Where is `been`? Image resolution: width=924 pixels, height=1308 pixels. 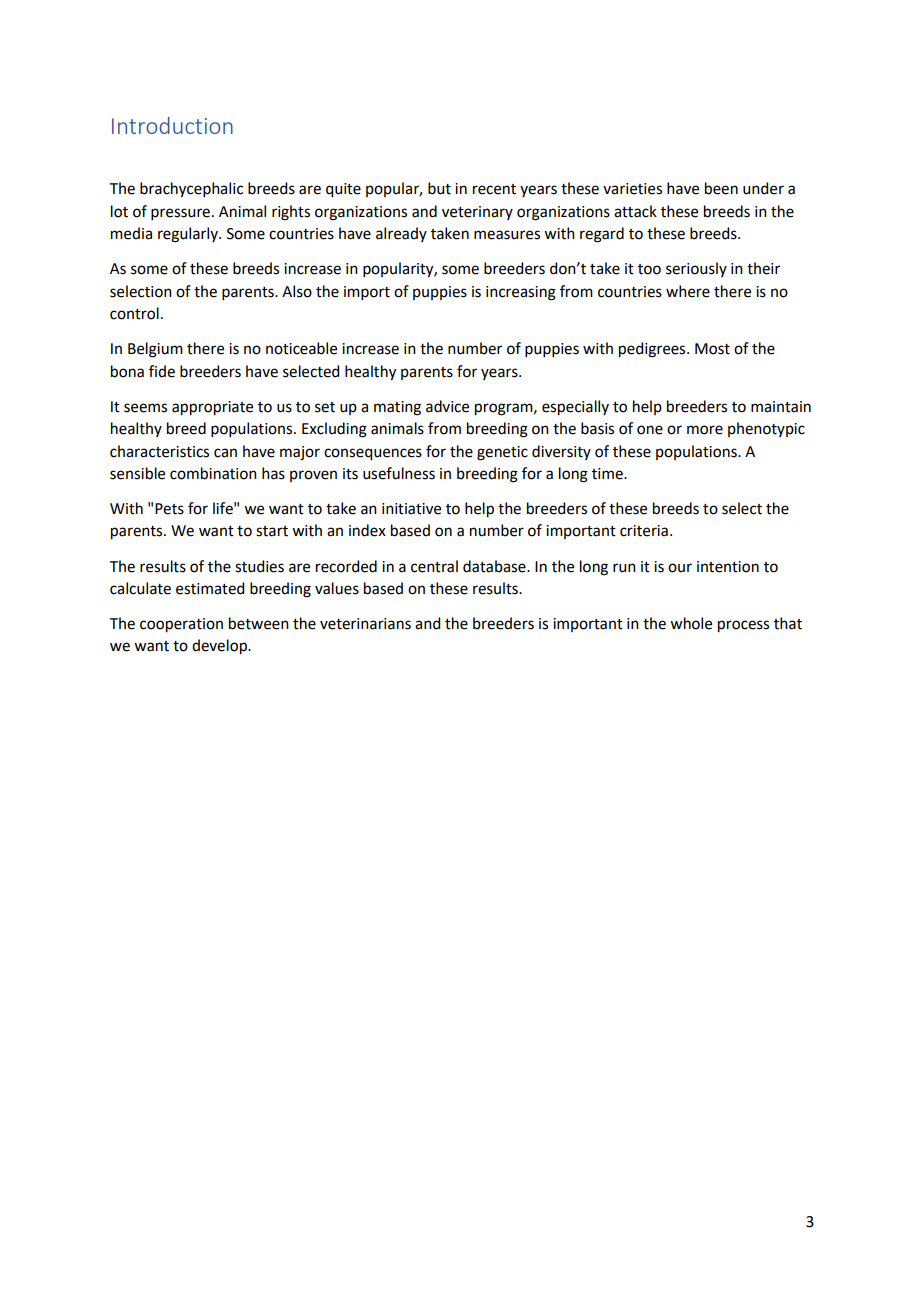
been is located at coordinates (721, 188).
